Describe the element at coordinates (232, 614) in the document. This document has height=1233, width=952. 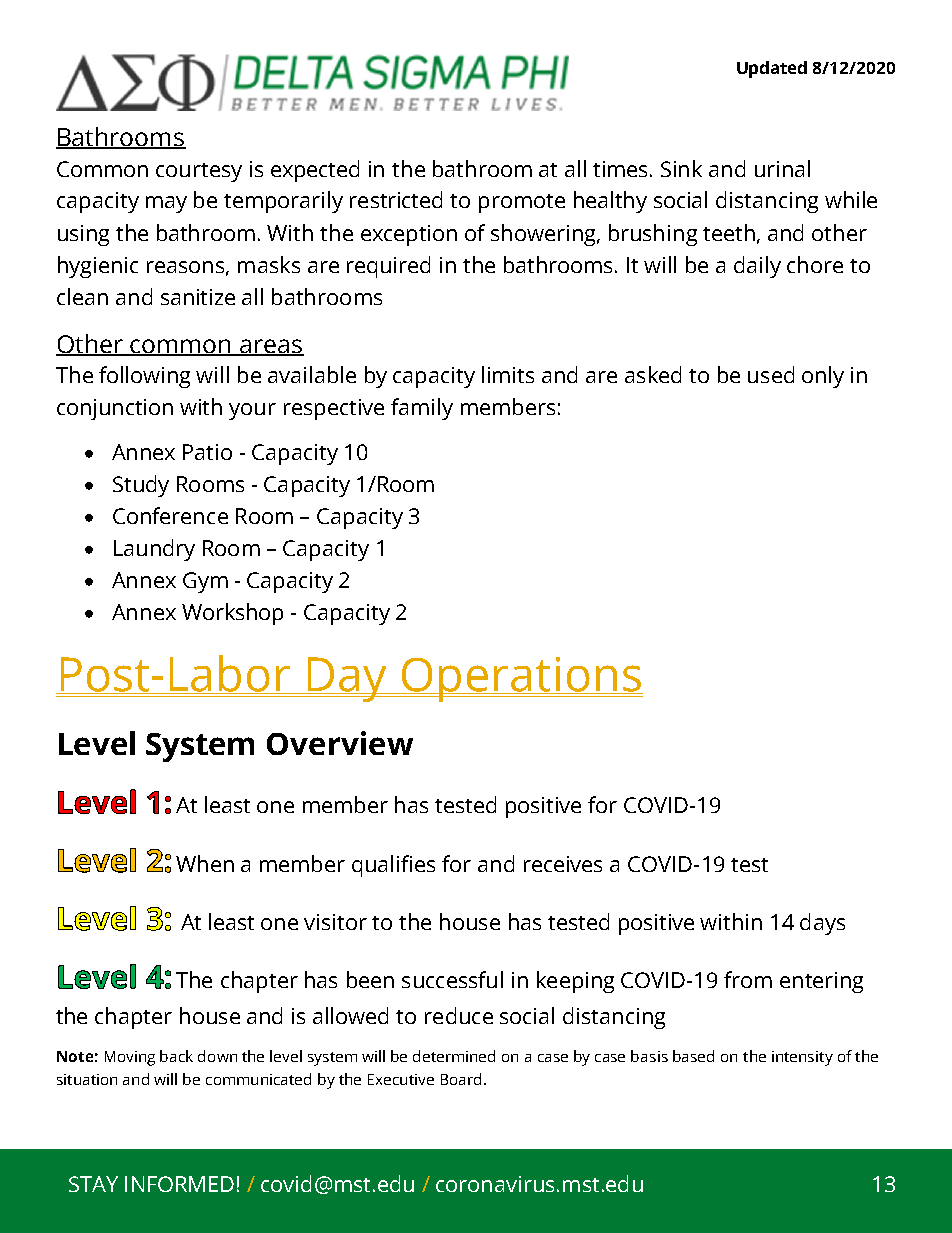
I see `Workshop` at that location.
